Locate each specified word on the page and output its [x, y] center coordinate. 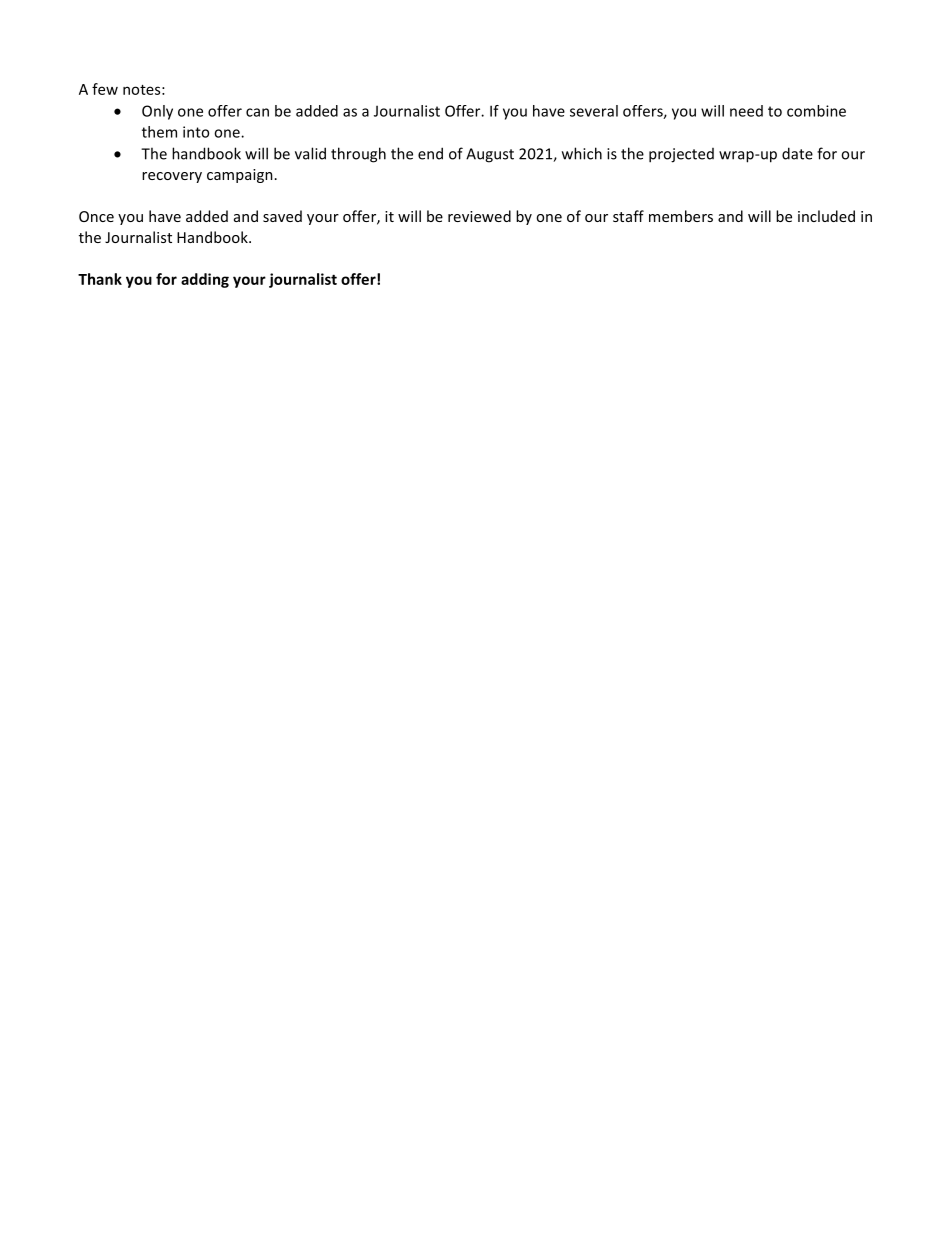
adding [205, 280]
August [490, 155]
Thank [100, 279]
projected [681, 155]
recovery [172, 177]
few [105, 89]
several [594, 111]
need [746, 111]
